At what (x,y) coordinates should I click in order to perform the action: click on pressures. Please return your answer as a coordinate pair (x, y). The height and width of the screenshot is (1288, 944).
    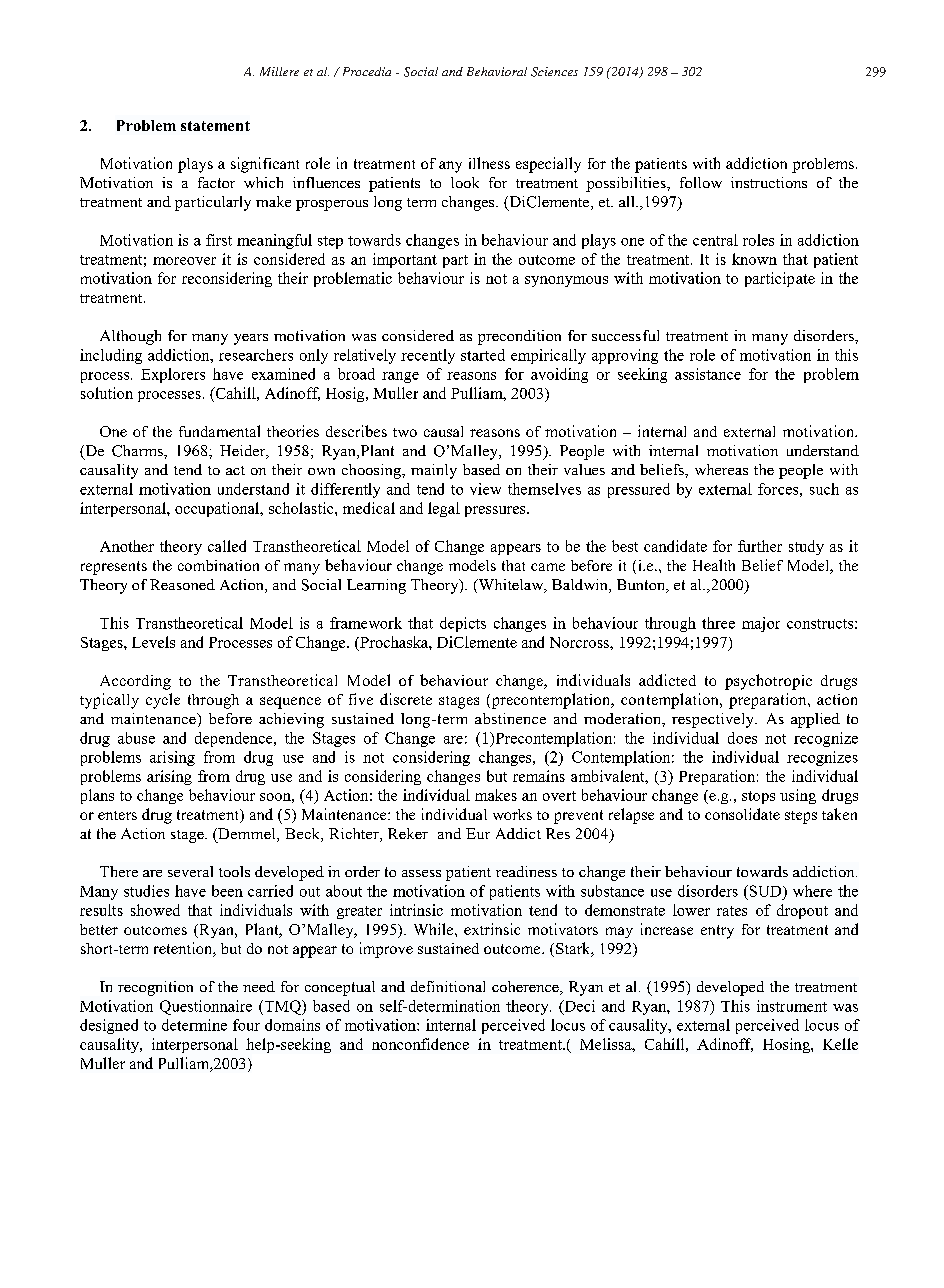
    Looking at the image, I should click on (496, 511).
